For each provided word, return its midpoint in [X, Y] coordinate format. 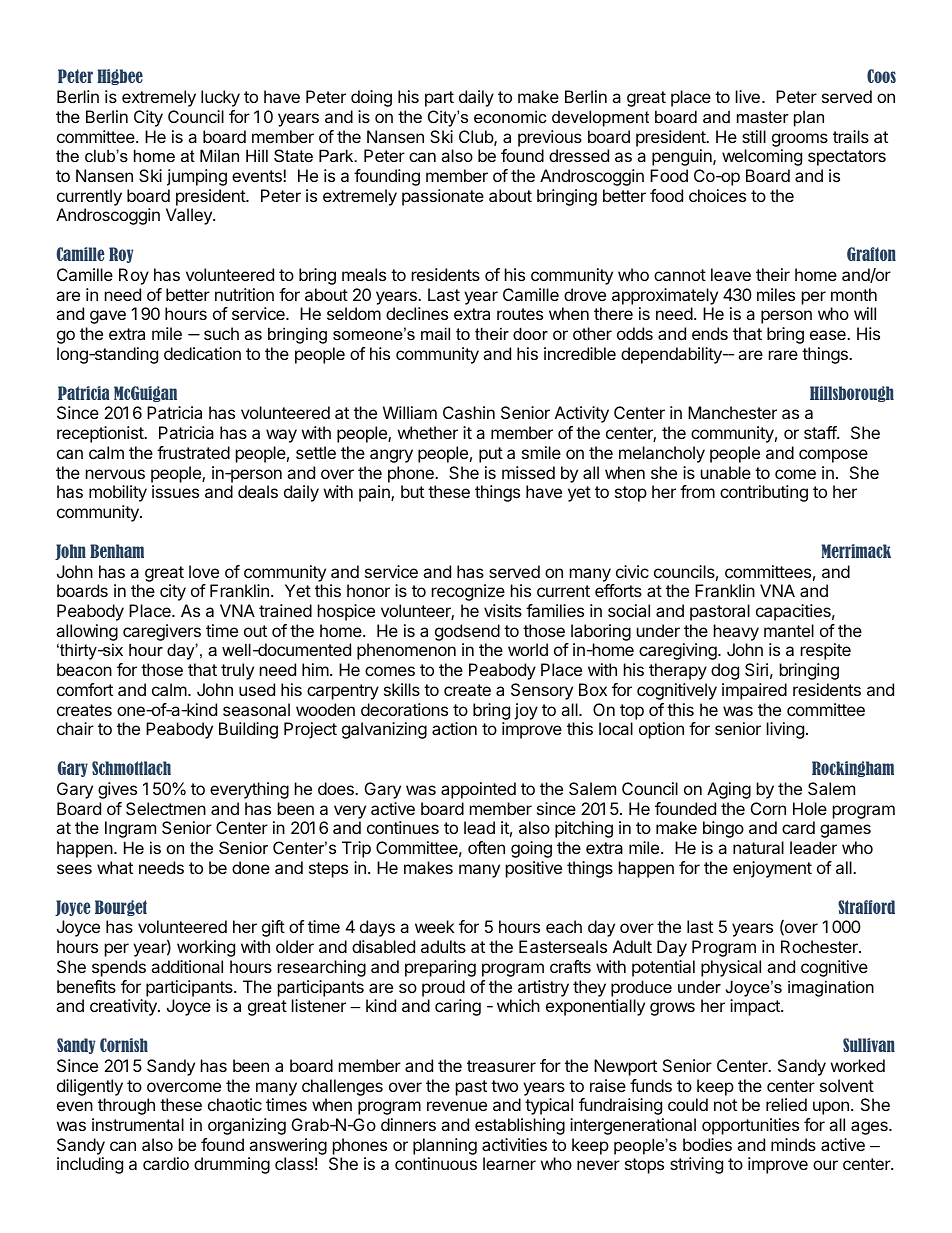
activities [514, 1144]
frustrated [193, 452]
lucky [220, 98]
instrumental [138, 1124]
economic [510, 116]
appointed [478, 790]
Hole [810, 808]
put [491, 455]
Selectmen [166, 808]
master [763, 117]
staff [821, 432]
